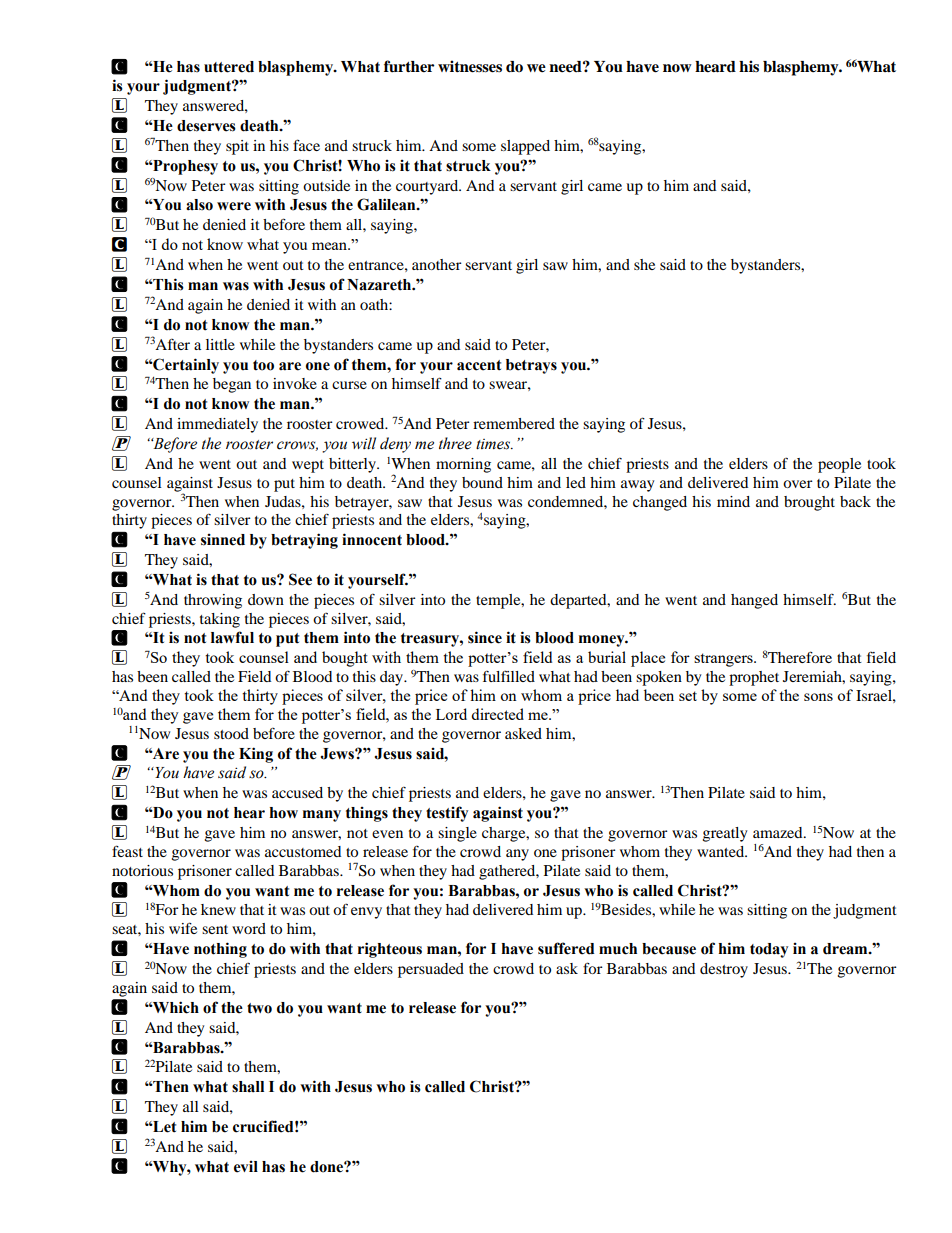 This screenshot has width=952, height=1233. I want to click on since, so click(485, 637).
